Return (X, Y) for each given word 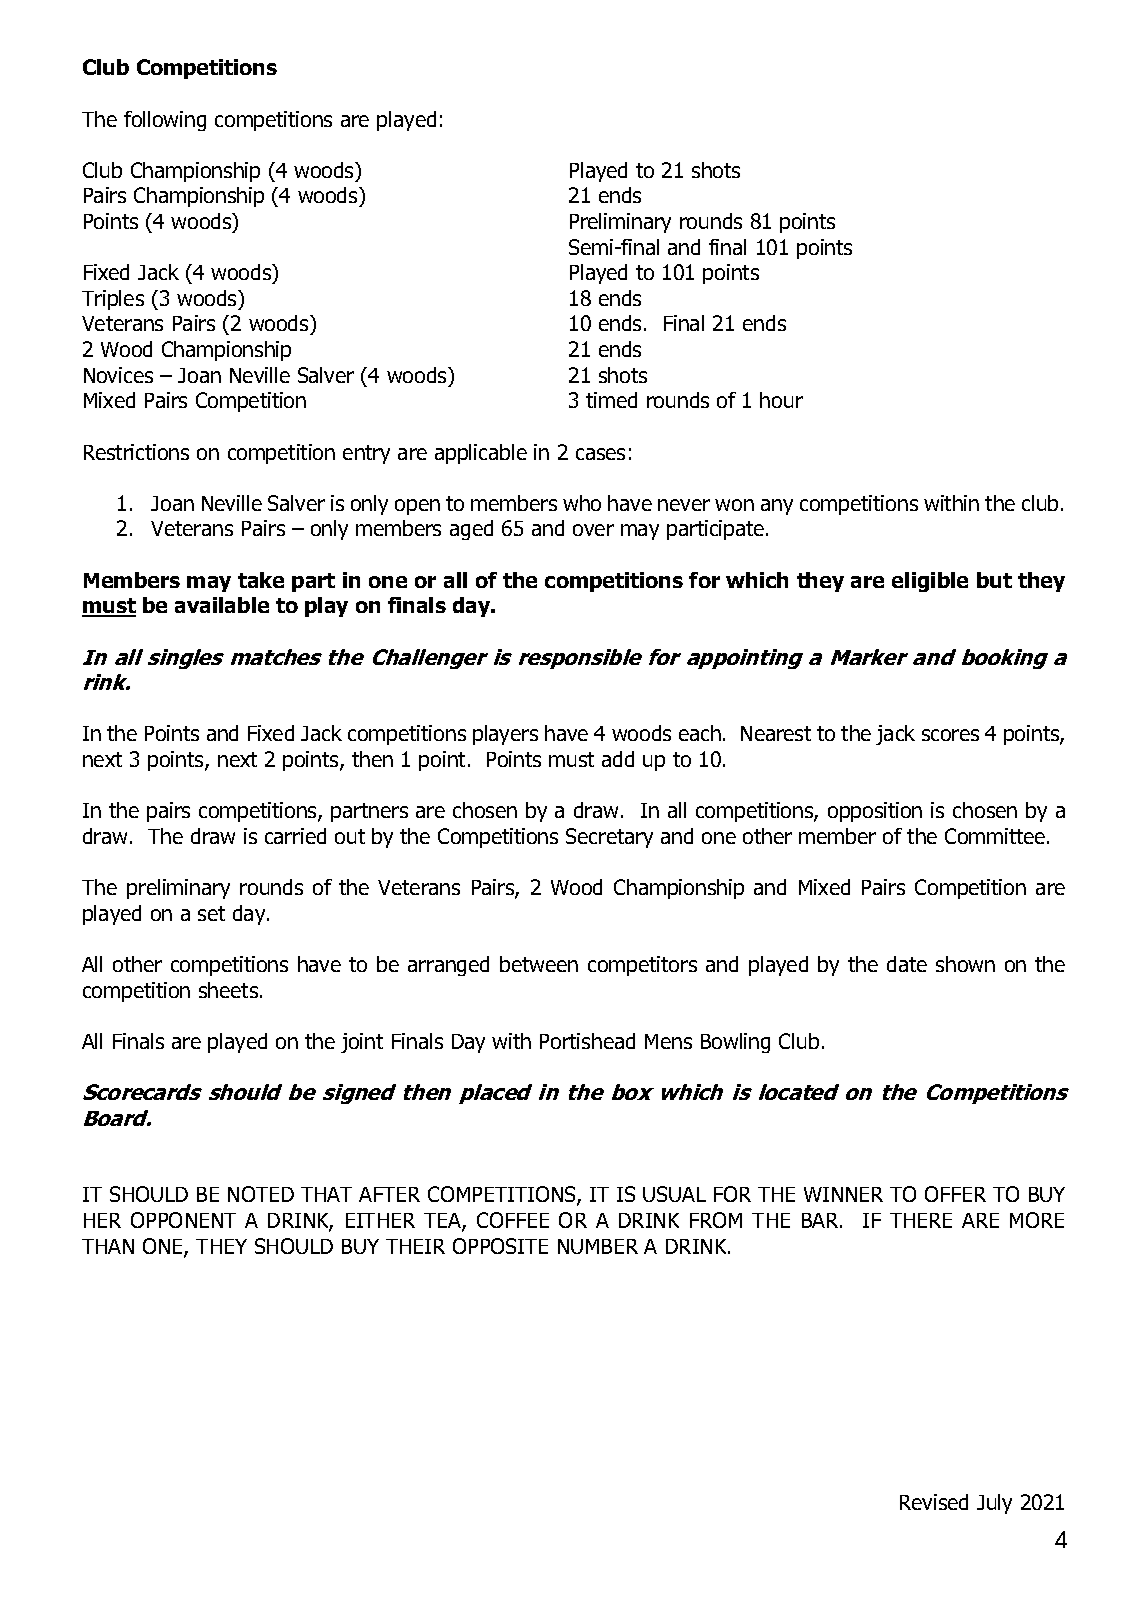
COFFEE (513, 1220)
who (582, 503)
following (165, 121)
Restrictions (136, 452)
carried (295, 836)
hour (781, 400)
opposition (875, 812)
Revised (934, 1502)
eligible (930, 582)
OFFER (955, 1194)
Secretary (609, 838)
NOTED (261, 1194)
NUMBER (598, 1246)
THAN (108, 1246)
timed (611, 400)
